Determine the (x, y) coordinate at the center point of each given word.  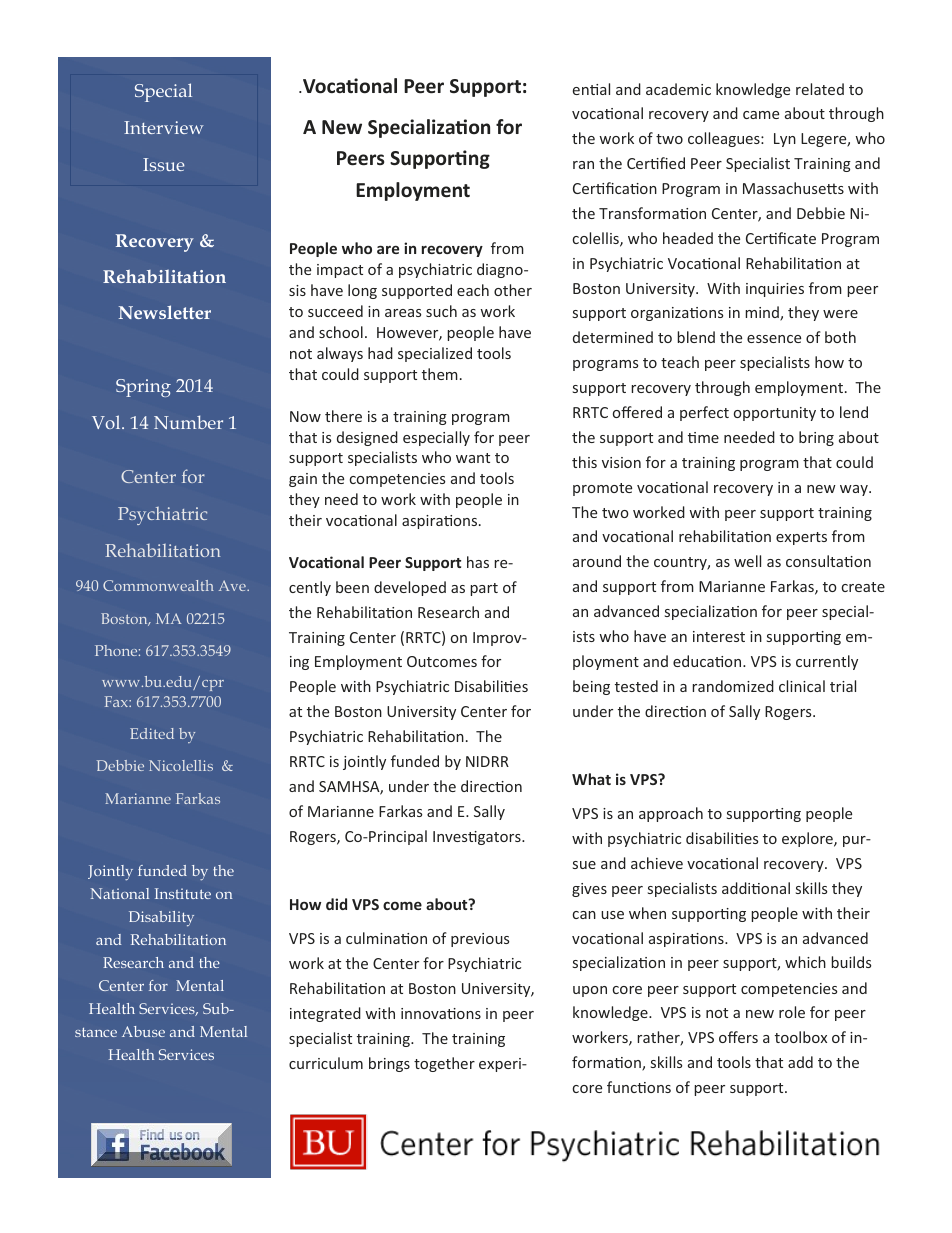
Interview (164, 127)
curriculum (326, 1063)
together (444, 1064)
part (484, 589)
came (761, 115)
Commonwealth (158, 585)
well (747, 561)
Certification (615, 188)
